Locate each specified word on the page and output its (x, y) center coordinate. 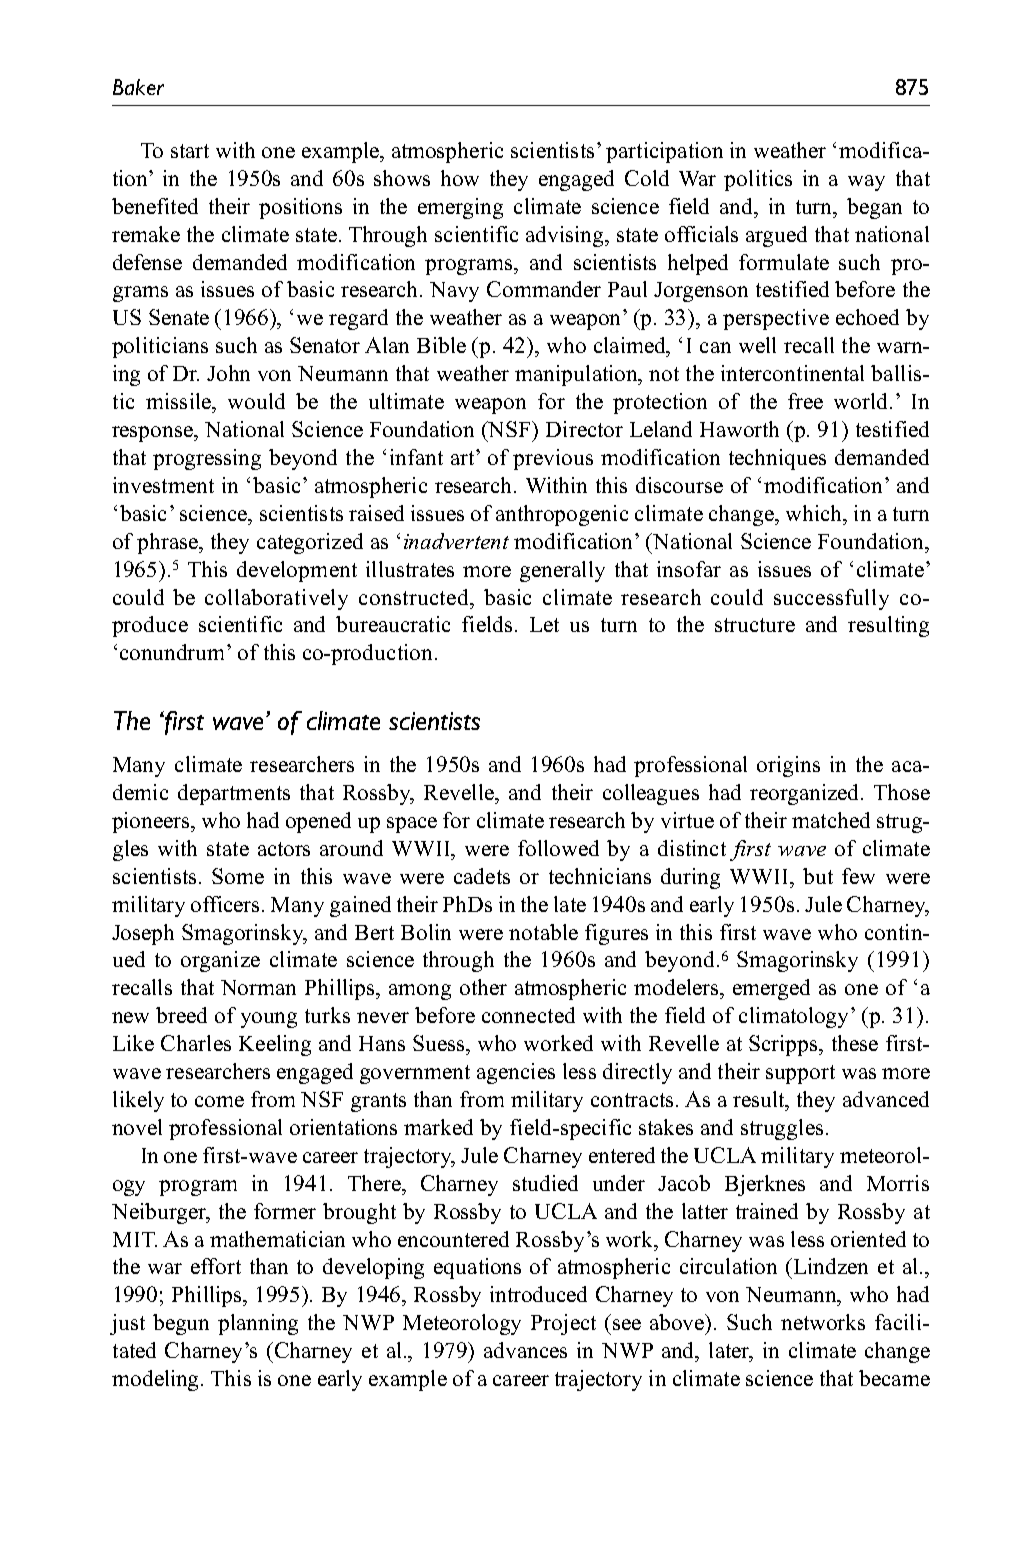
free (805, 401)
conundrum (174, 652)
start (190, 151)
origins (788, 766)
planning (258, 1324)
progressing (207, 459)
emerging (460, 208)
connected (528, 1015)
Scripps (784, 1045)
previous (553, 459)
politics (758, 180)
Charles (196, 1043)
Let (544, 624)
